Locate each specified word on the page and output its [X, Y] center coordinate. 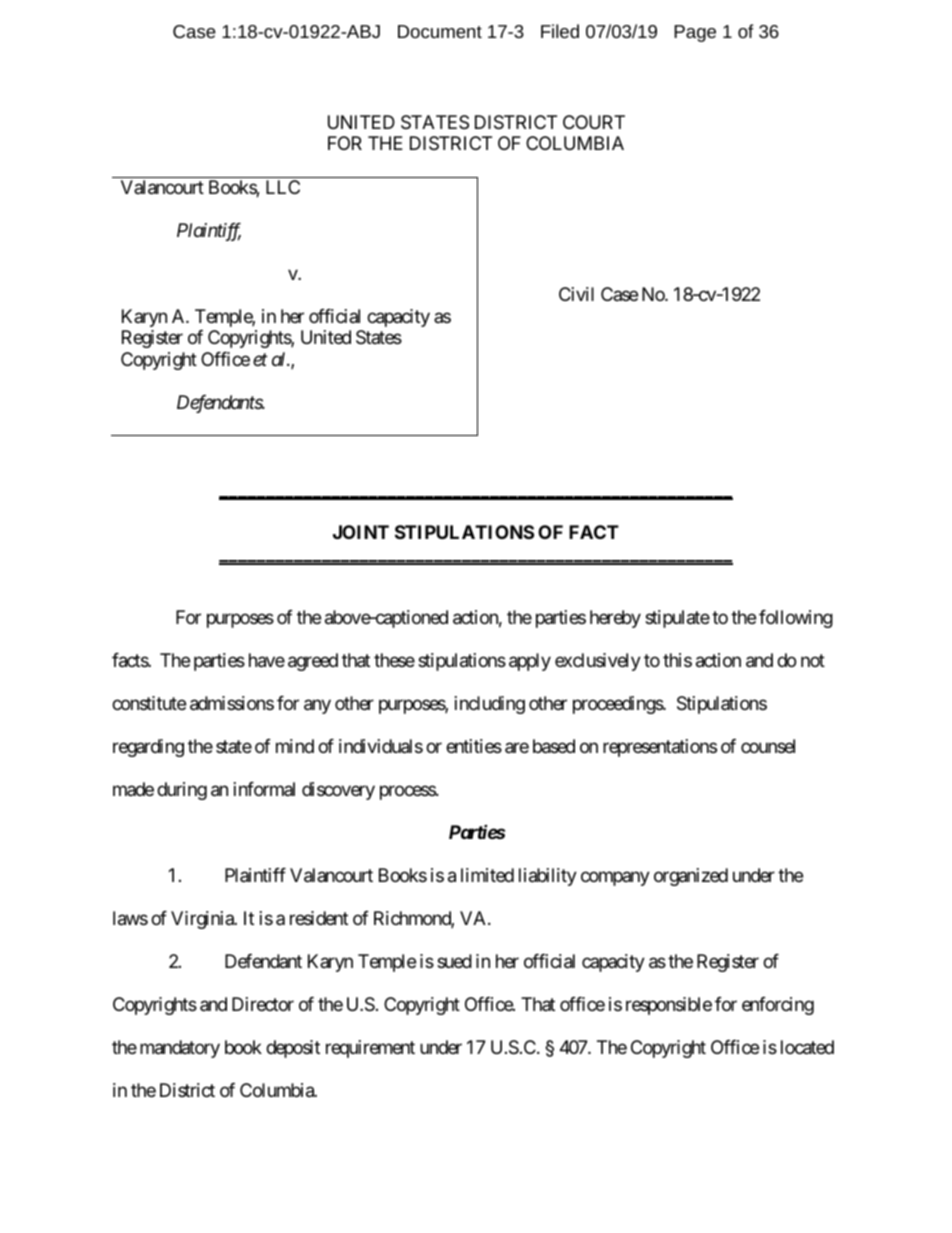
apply [530, 662]
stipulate [677, 619]
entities [474, 746]
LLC [283, 187]
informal [264, 789]
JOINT [361, 532]
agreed [313, 662]
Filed [560, 31]
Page [695, 33]
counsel [768, 746]
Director [263, 1004]
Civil [576, 294]
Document [440, 31]
